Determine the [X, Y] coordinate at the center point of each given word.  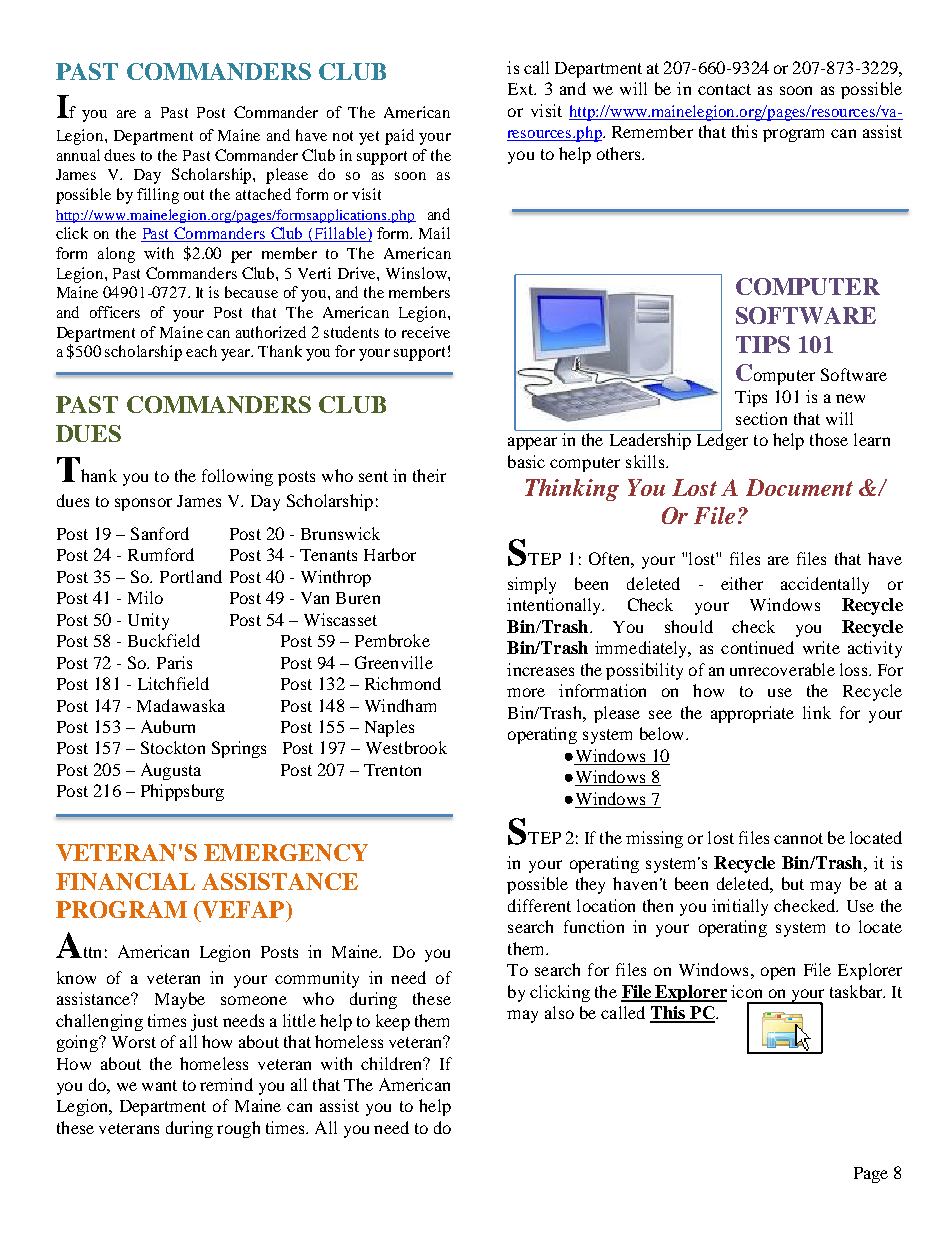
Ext [522, 89]
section [761, 418]
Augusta [171, 771]
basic [526, 461]
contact [724, 89]
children [393, 1063]
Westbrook [406, 747]
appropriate [752, 714]
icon [746, 991]
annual [78, 155]
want [159, 1085]
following [237, 477]
